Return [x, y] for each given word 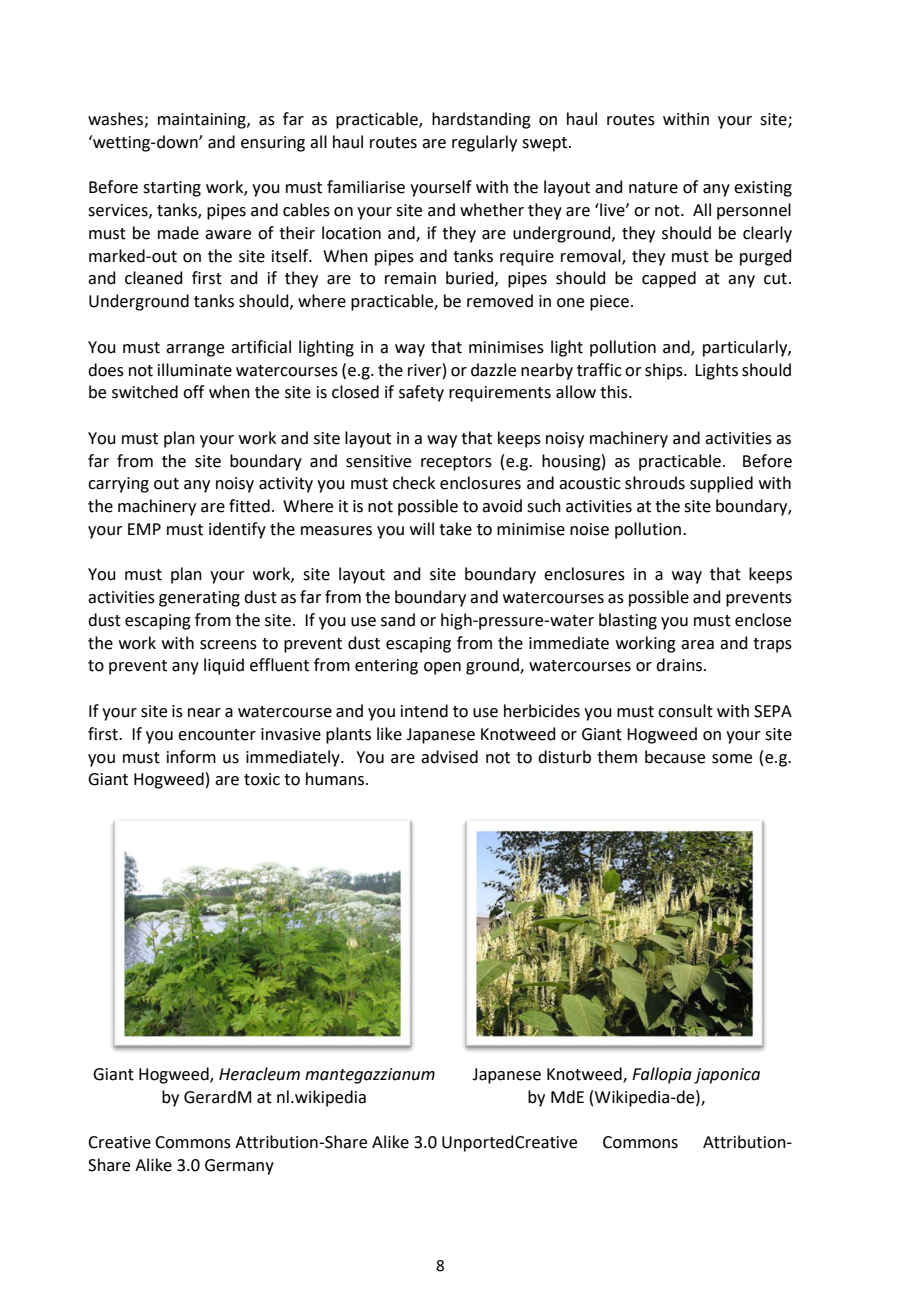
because [675, 757]
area [697, 645]
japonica [727, 1076]
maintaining [203, 121]
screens [228, 645]
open [442, 668]
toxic [262, 779]
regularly [484, 143]
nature [653, 188]
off [193, 392]
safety [421, 393]
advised [449, 757]
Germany [239, 1167]
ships [665, 371]
